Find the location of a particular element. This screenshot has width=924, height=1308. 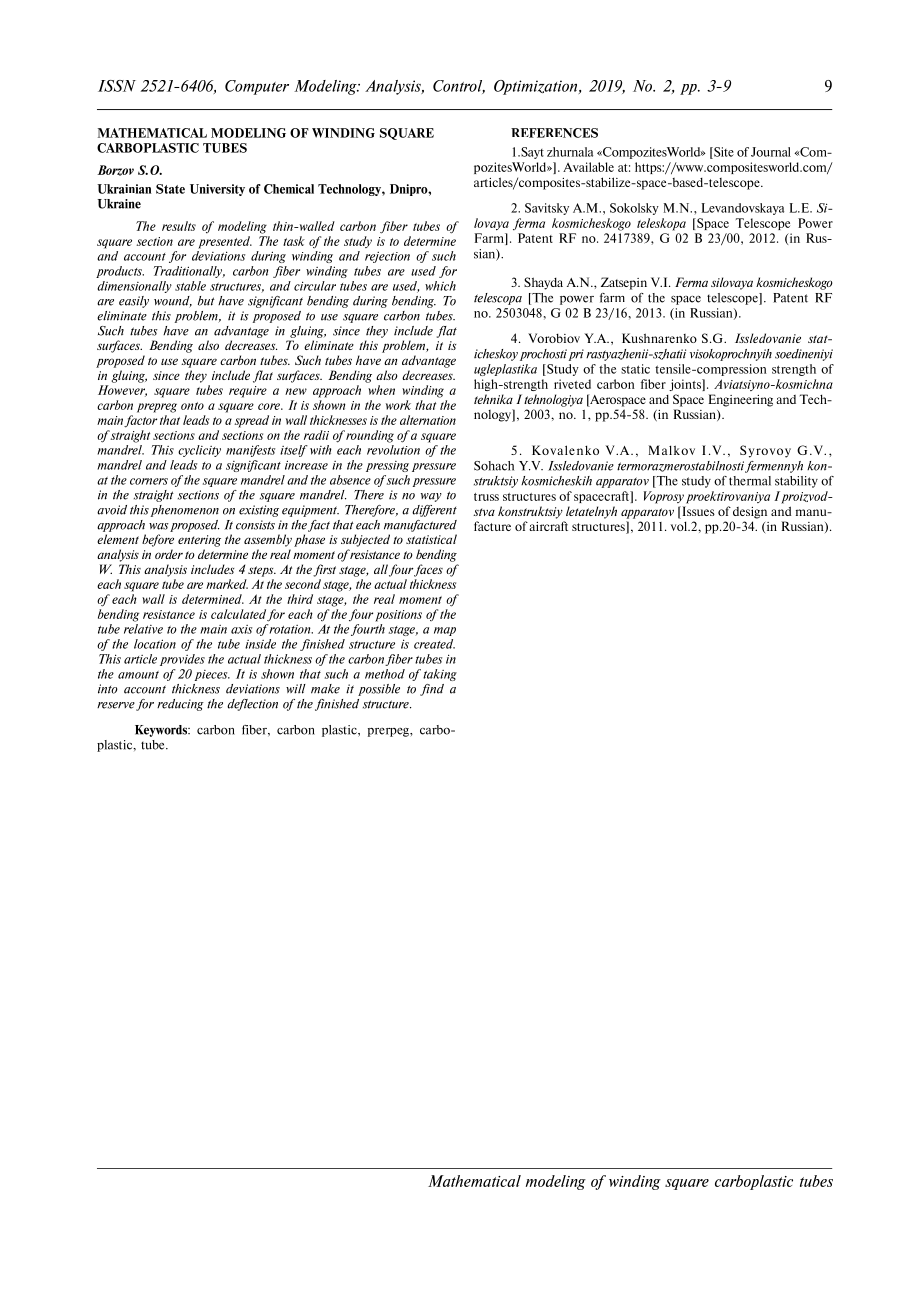

Journal is located at coordinates (771, 152).
